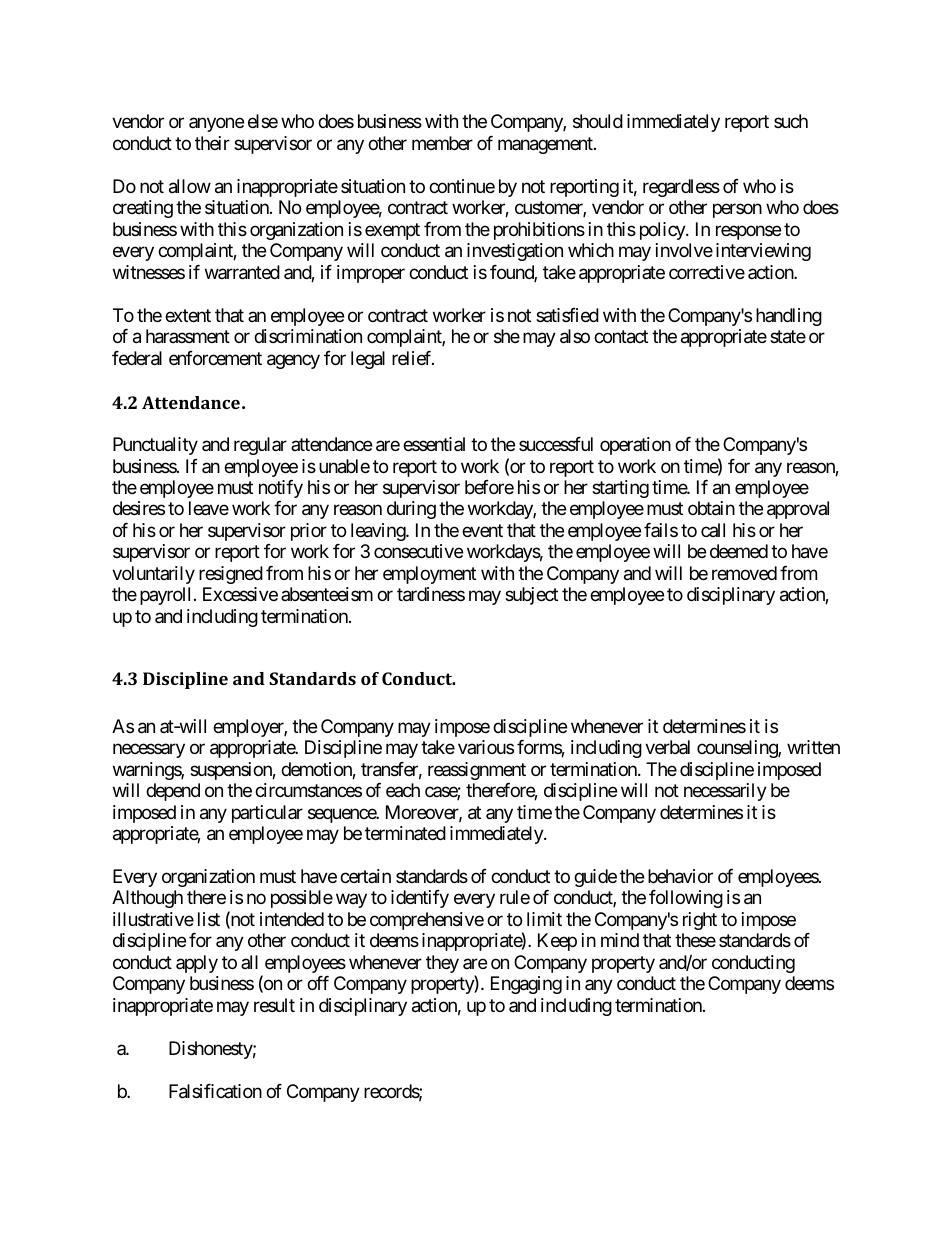  What do you see at coordinates (212, 143) in the image?
I see `their` at bounding box center [212, 143].
